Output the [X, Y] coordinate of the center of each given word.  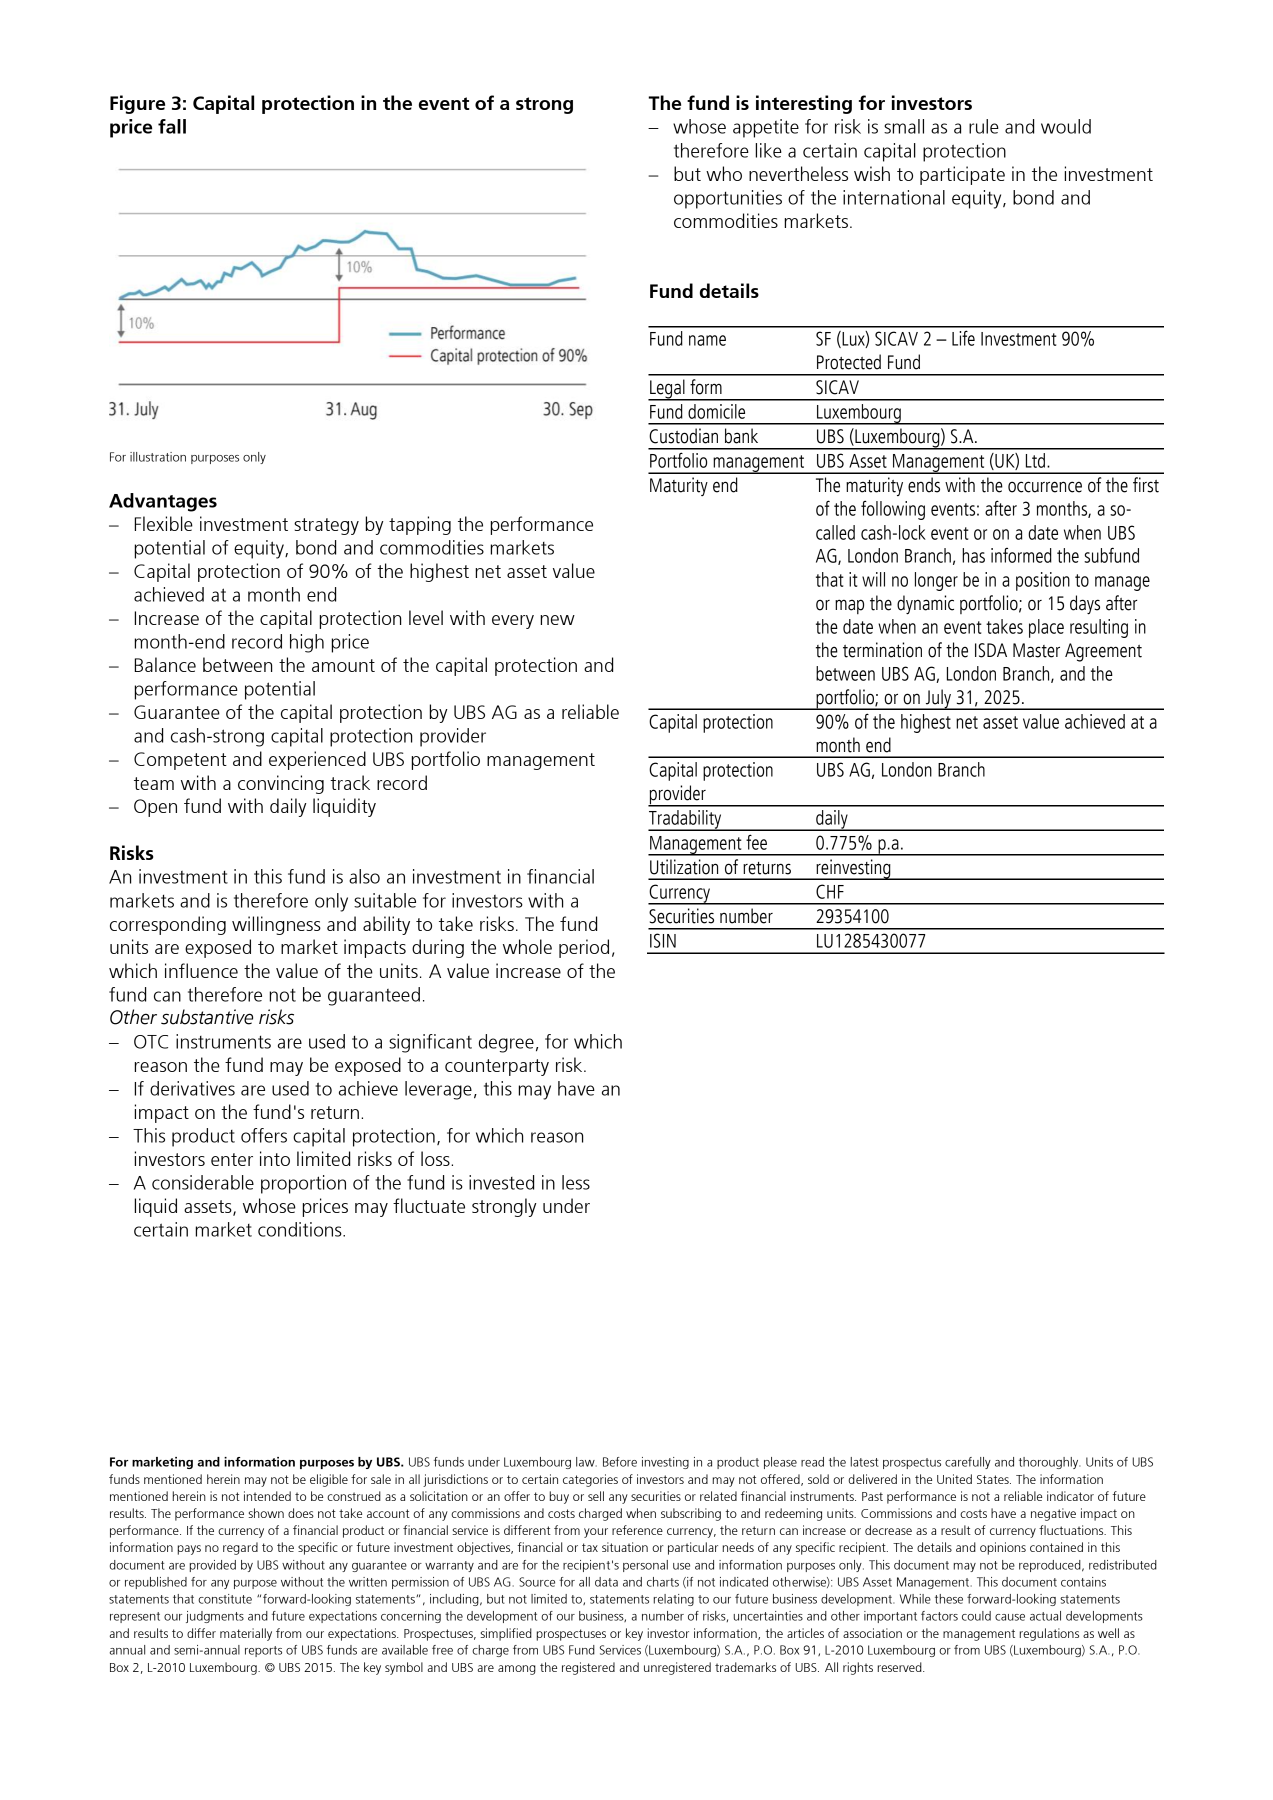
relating [674, 1600]
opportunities [728, 199]
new [557, 620]
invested [501, 1182]
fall [172, 126]
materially [246, 1634]
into [275, 1158]
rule [984, 126]
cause [1010, 1617]
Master [1036, 650]
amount [343, 665]
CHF [830, 891]
